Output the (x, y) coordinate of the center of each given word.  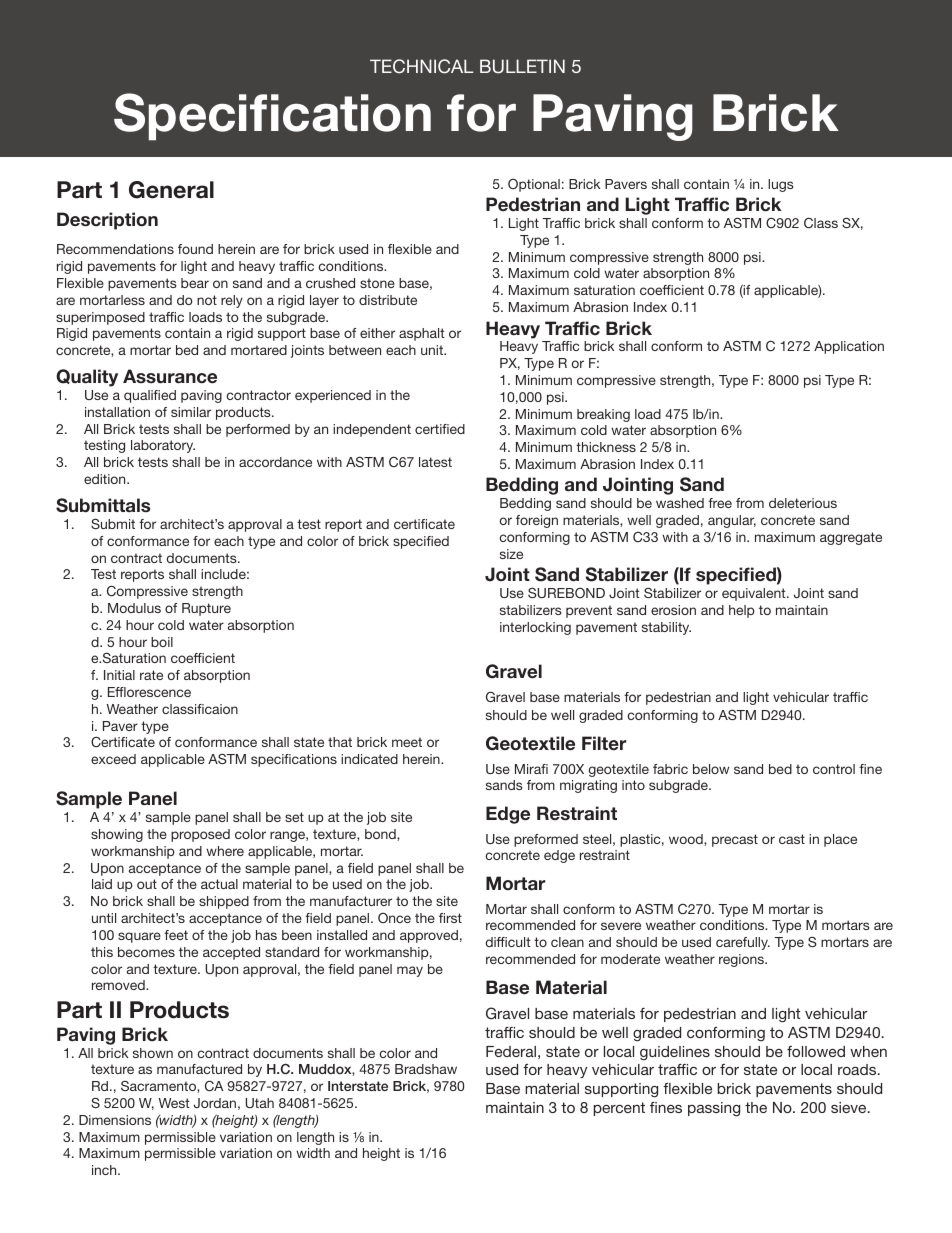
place (840, 840)
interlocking (535, 628)
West (174, 1103)
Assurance (170, 376)
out (147, 884)
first (450, 918)
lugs (781, 185)
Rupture (206, 609)
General (171, 190)
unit (433, 350)
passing (714, 1109)
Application (849, 347)
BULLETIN (522, 66)
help (742, 611)
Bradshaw (426, 1069)
